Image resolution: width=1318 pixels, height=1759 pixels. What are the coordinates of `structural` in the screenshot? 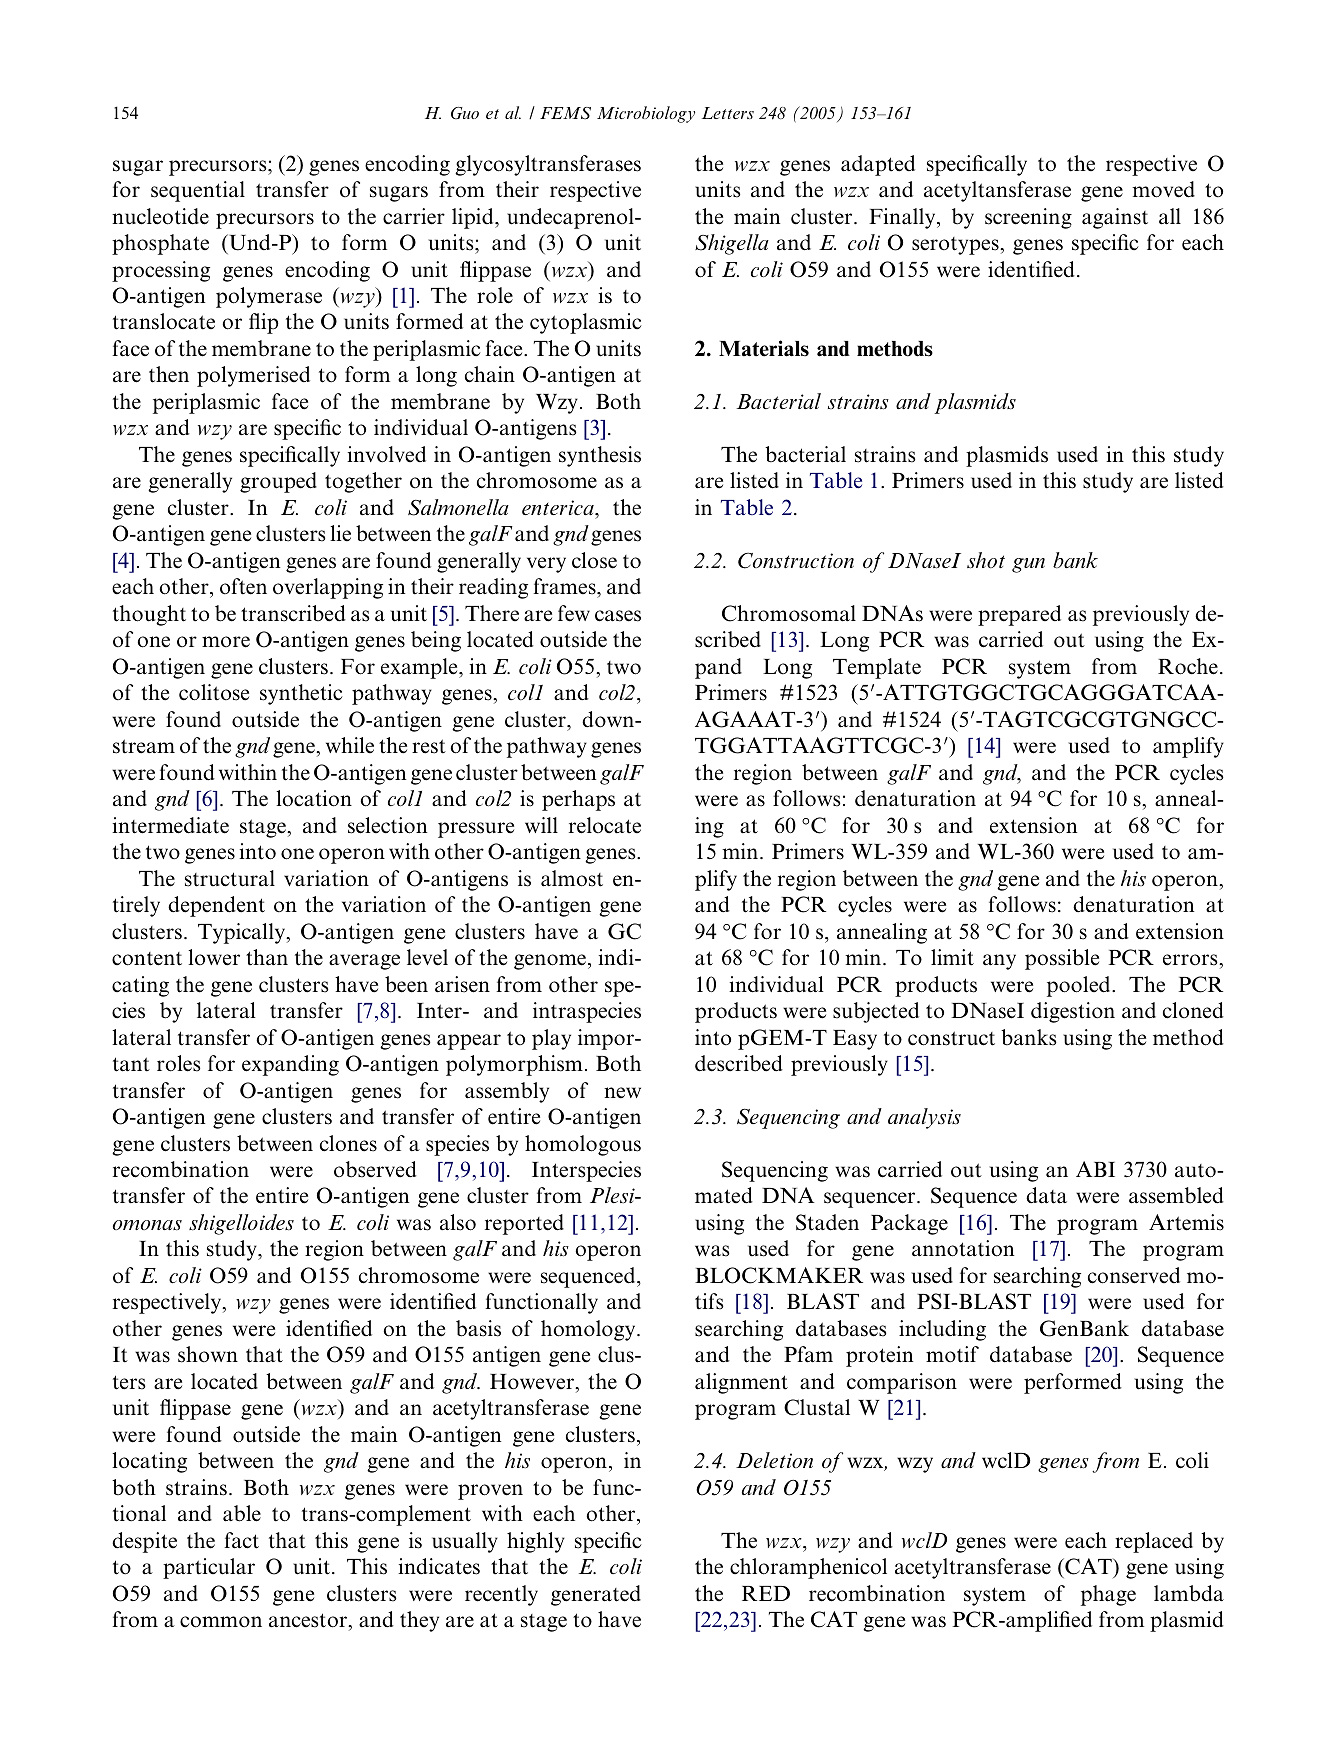 It's located at (230, 878).
